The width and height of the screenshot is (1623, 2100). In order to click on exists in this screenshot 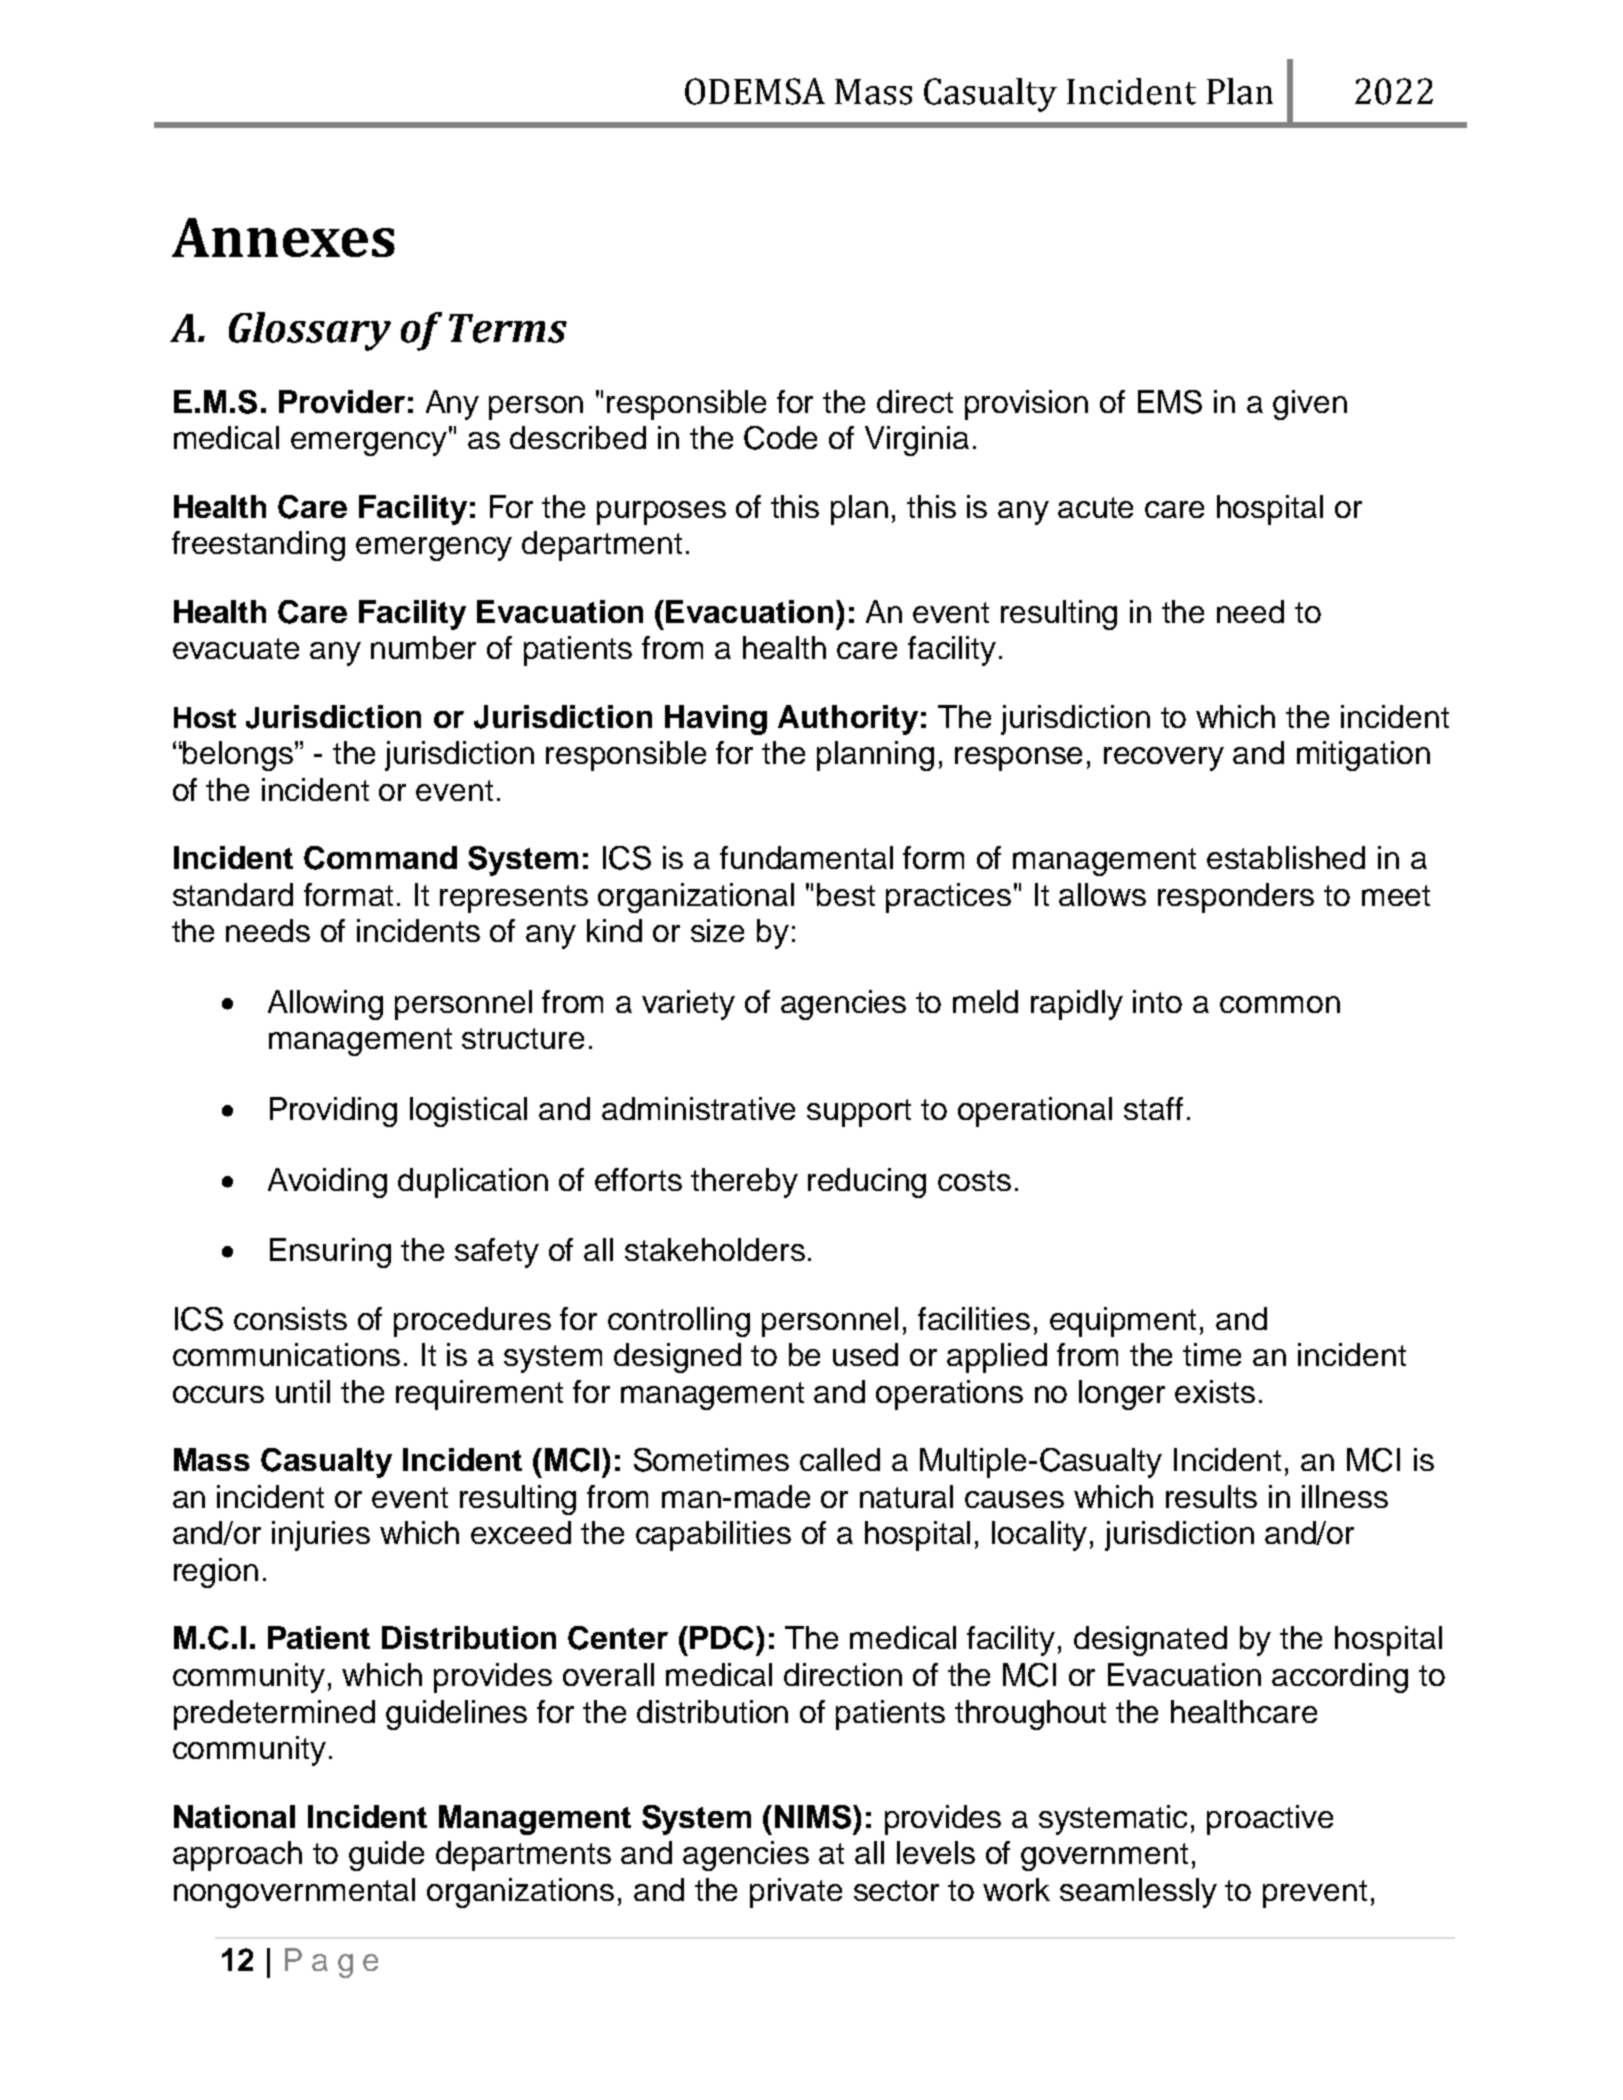, I will do `click(1215, 1391)`.
